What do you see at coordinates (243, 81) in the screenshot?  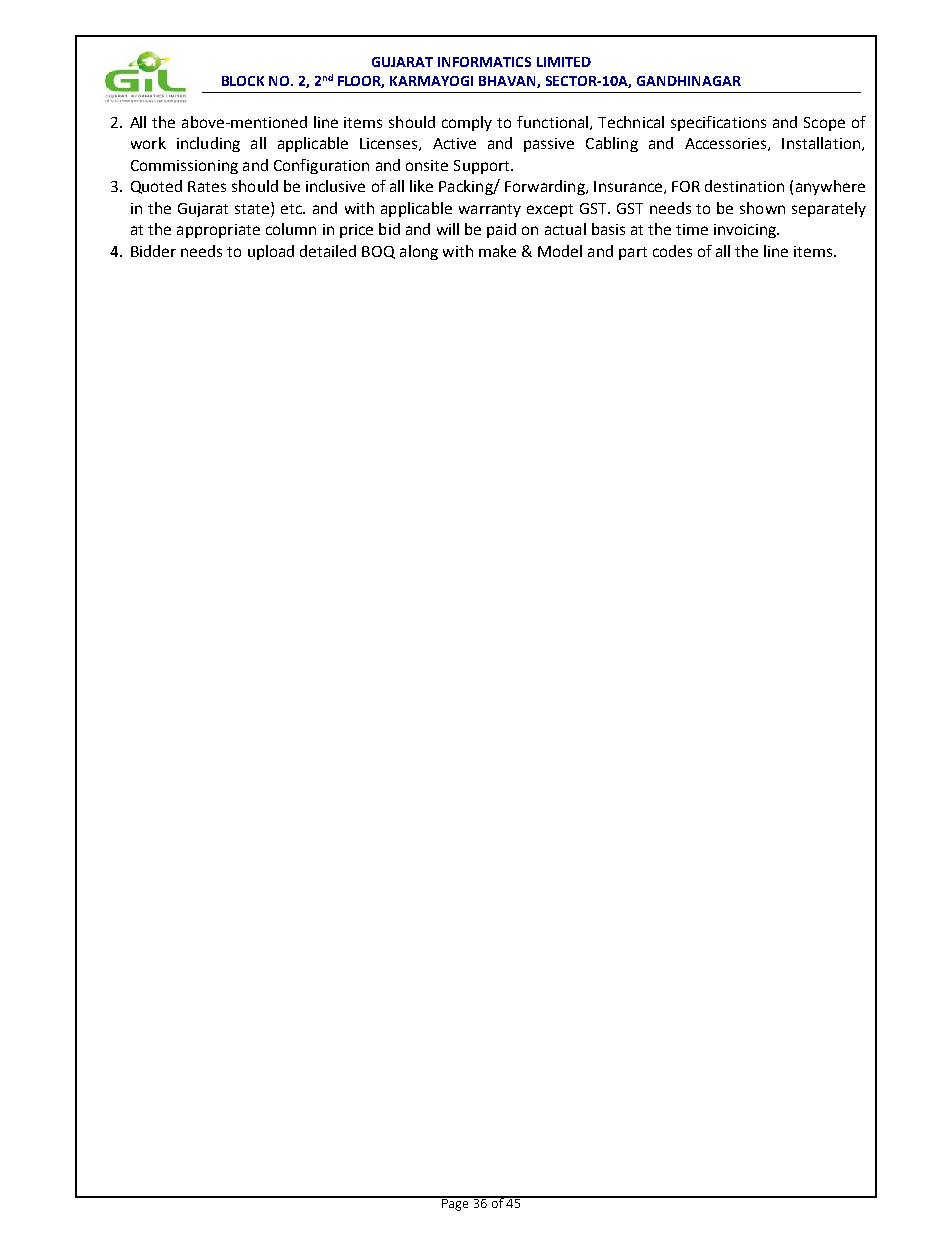 I see `BLOCK` at bounding box center [243, 81].
